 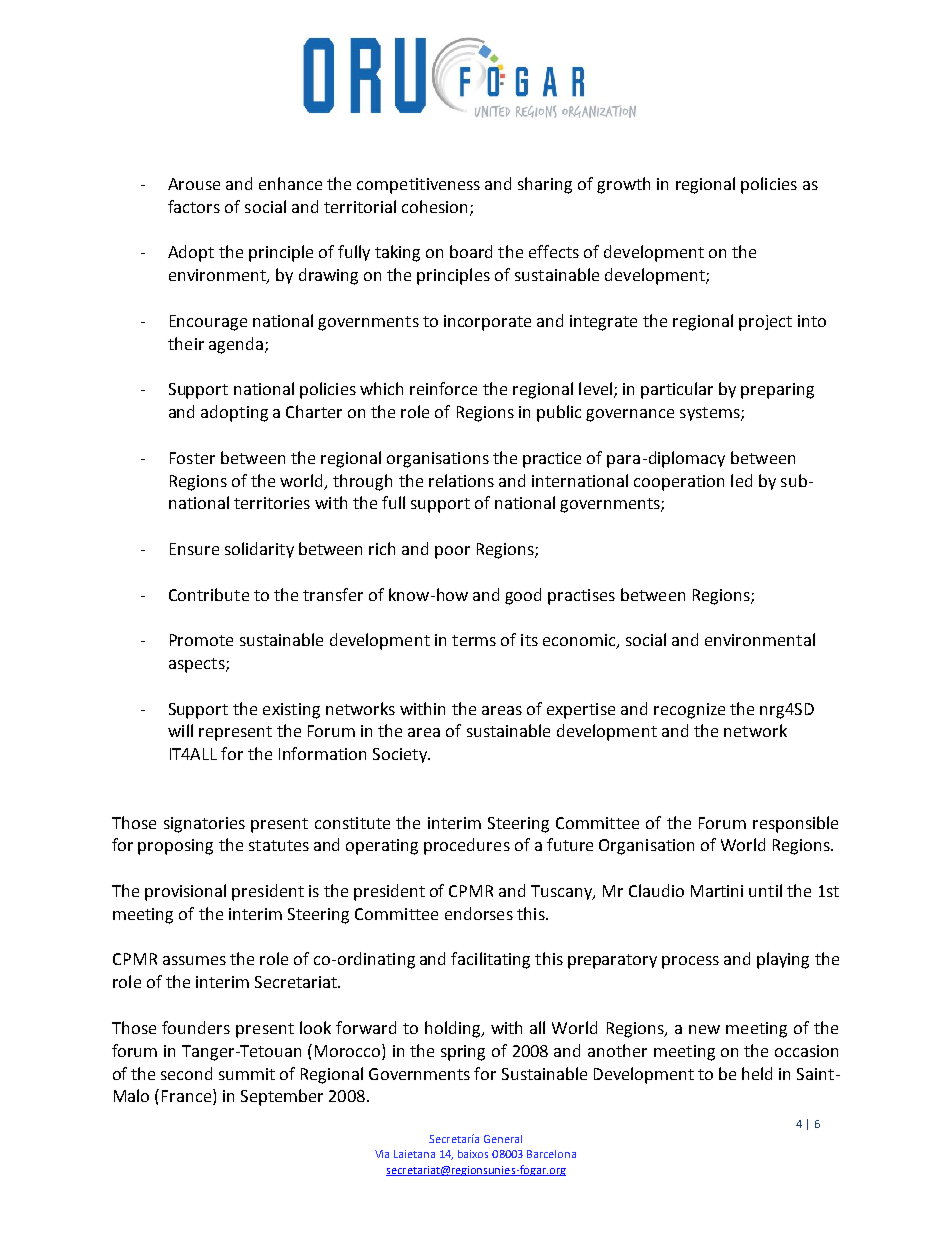 I want to click on statutes, so click(x=279, y=845).
